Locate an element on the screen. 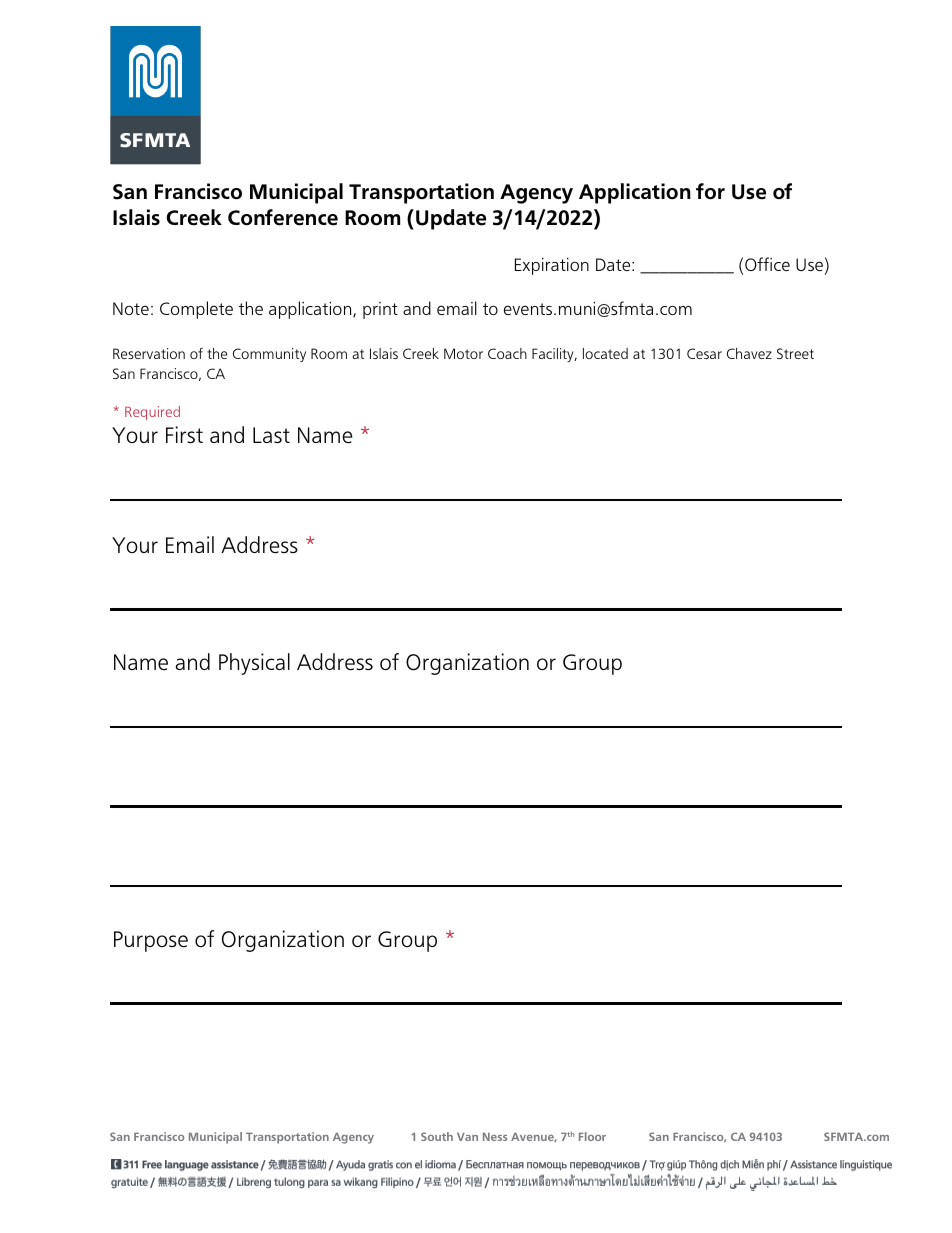 Image resolution: width=952 pixels, height=1233 pixels. Physical is located at coordinates (254, 664).
